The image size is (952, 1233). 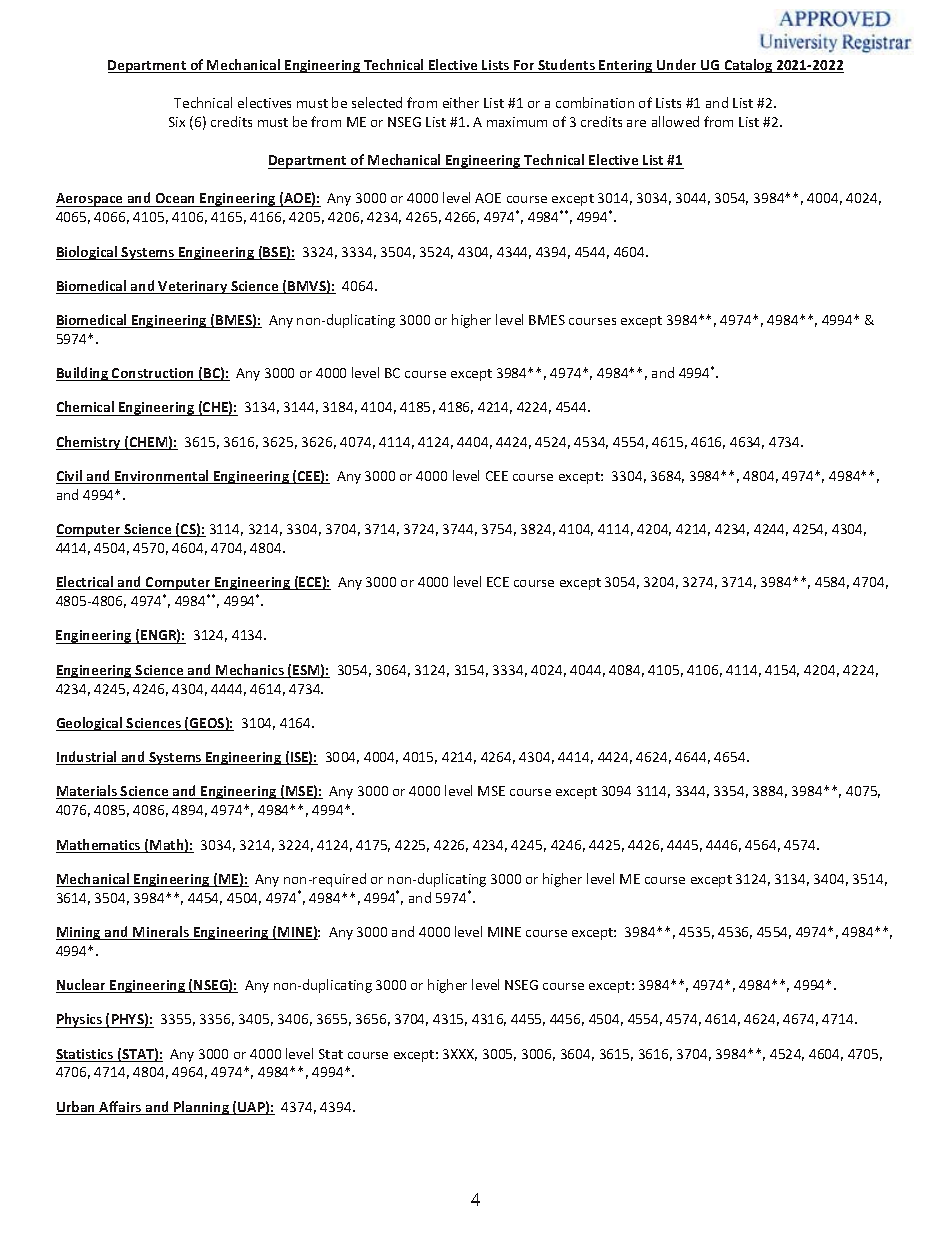 What do you see at coordinates (177, 122) in the screenshot?
I see `Six` at bounding box center [177, 122].
